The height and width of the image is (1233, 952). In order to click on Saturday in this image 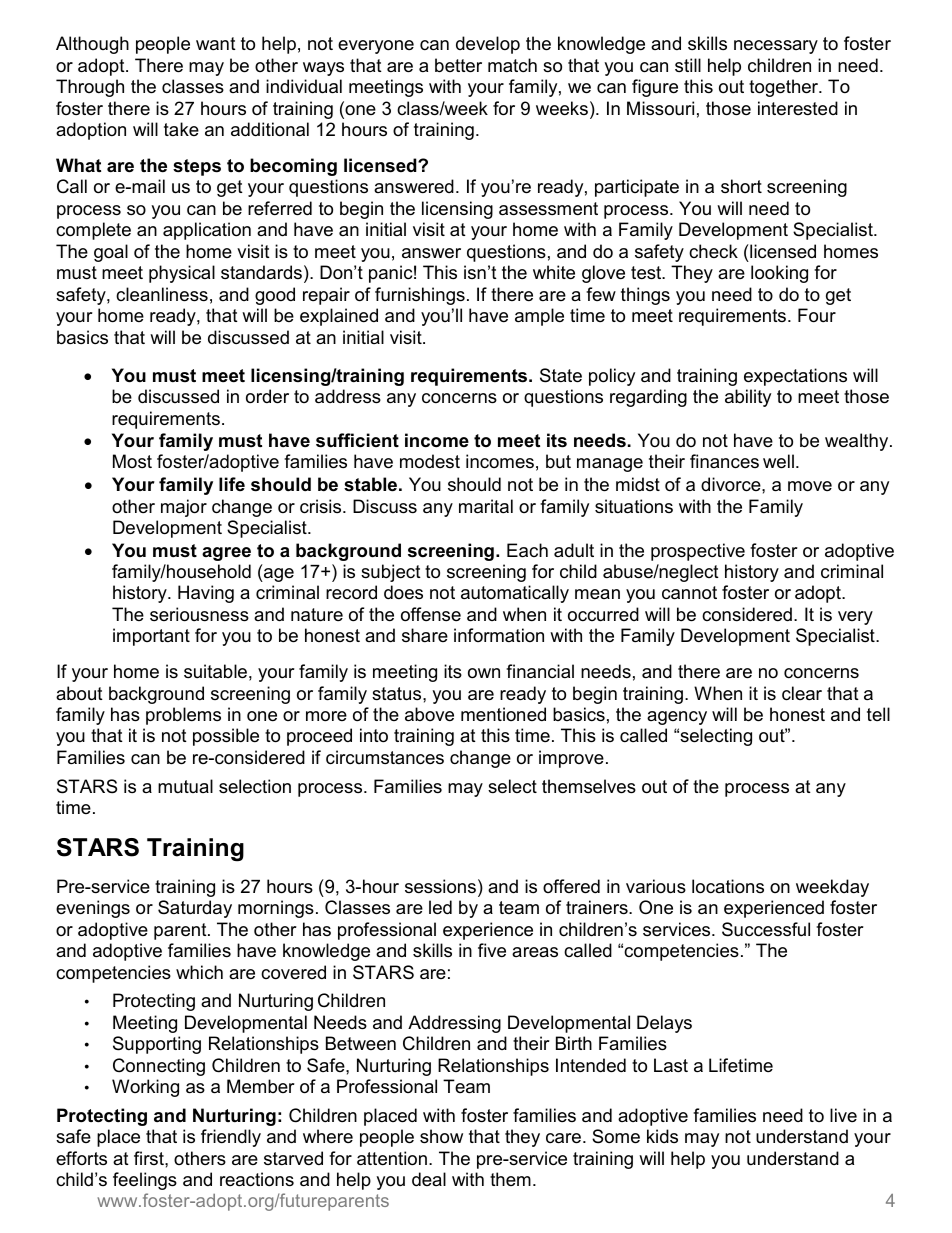, I will do `click(195, 909)`.
